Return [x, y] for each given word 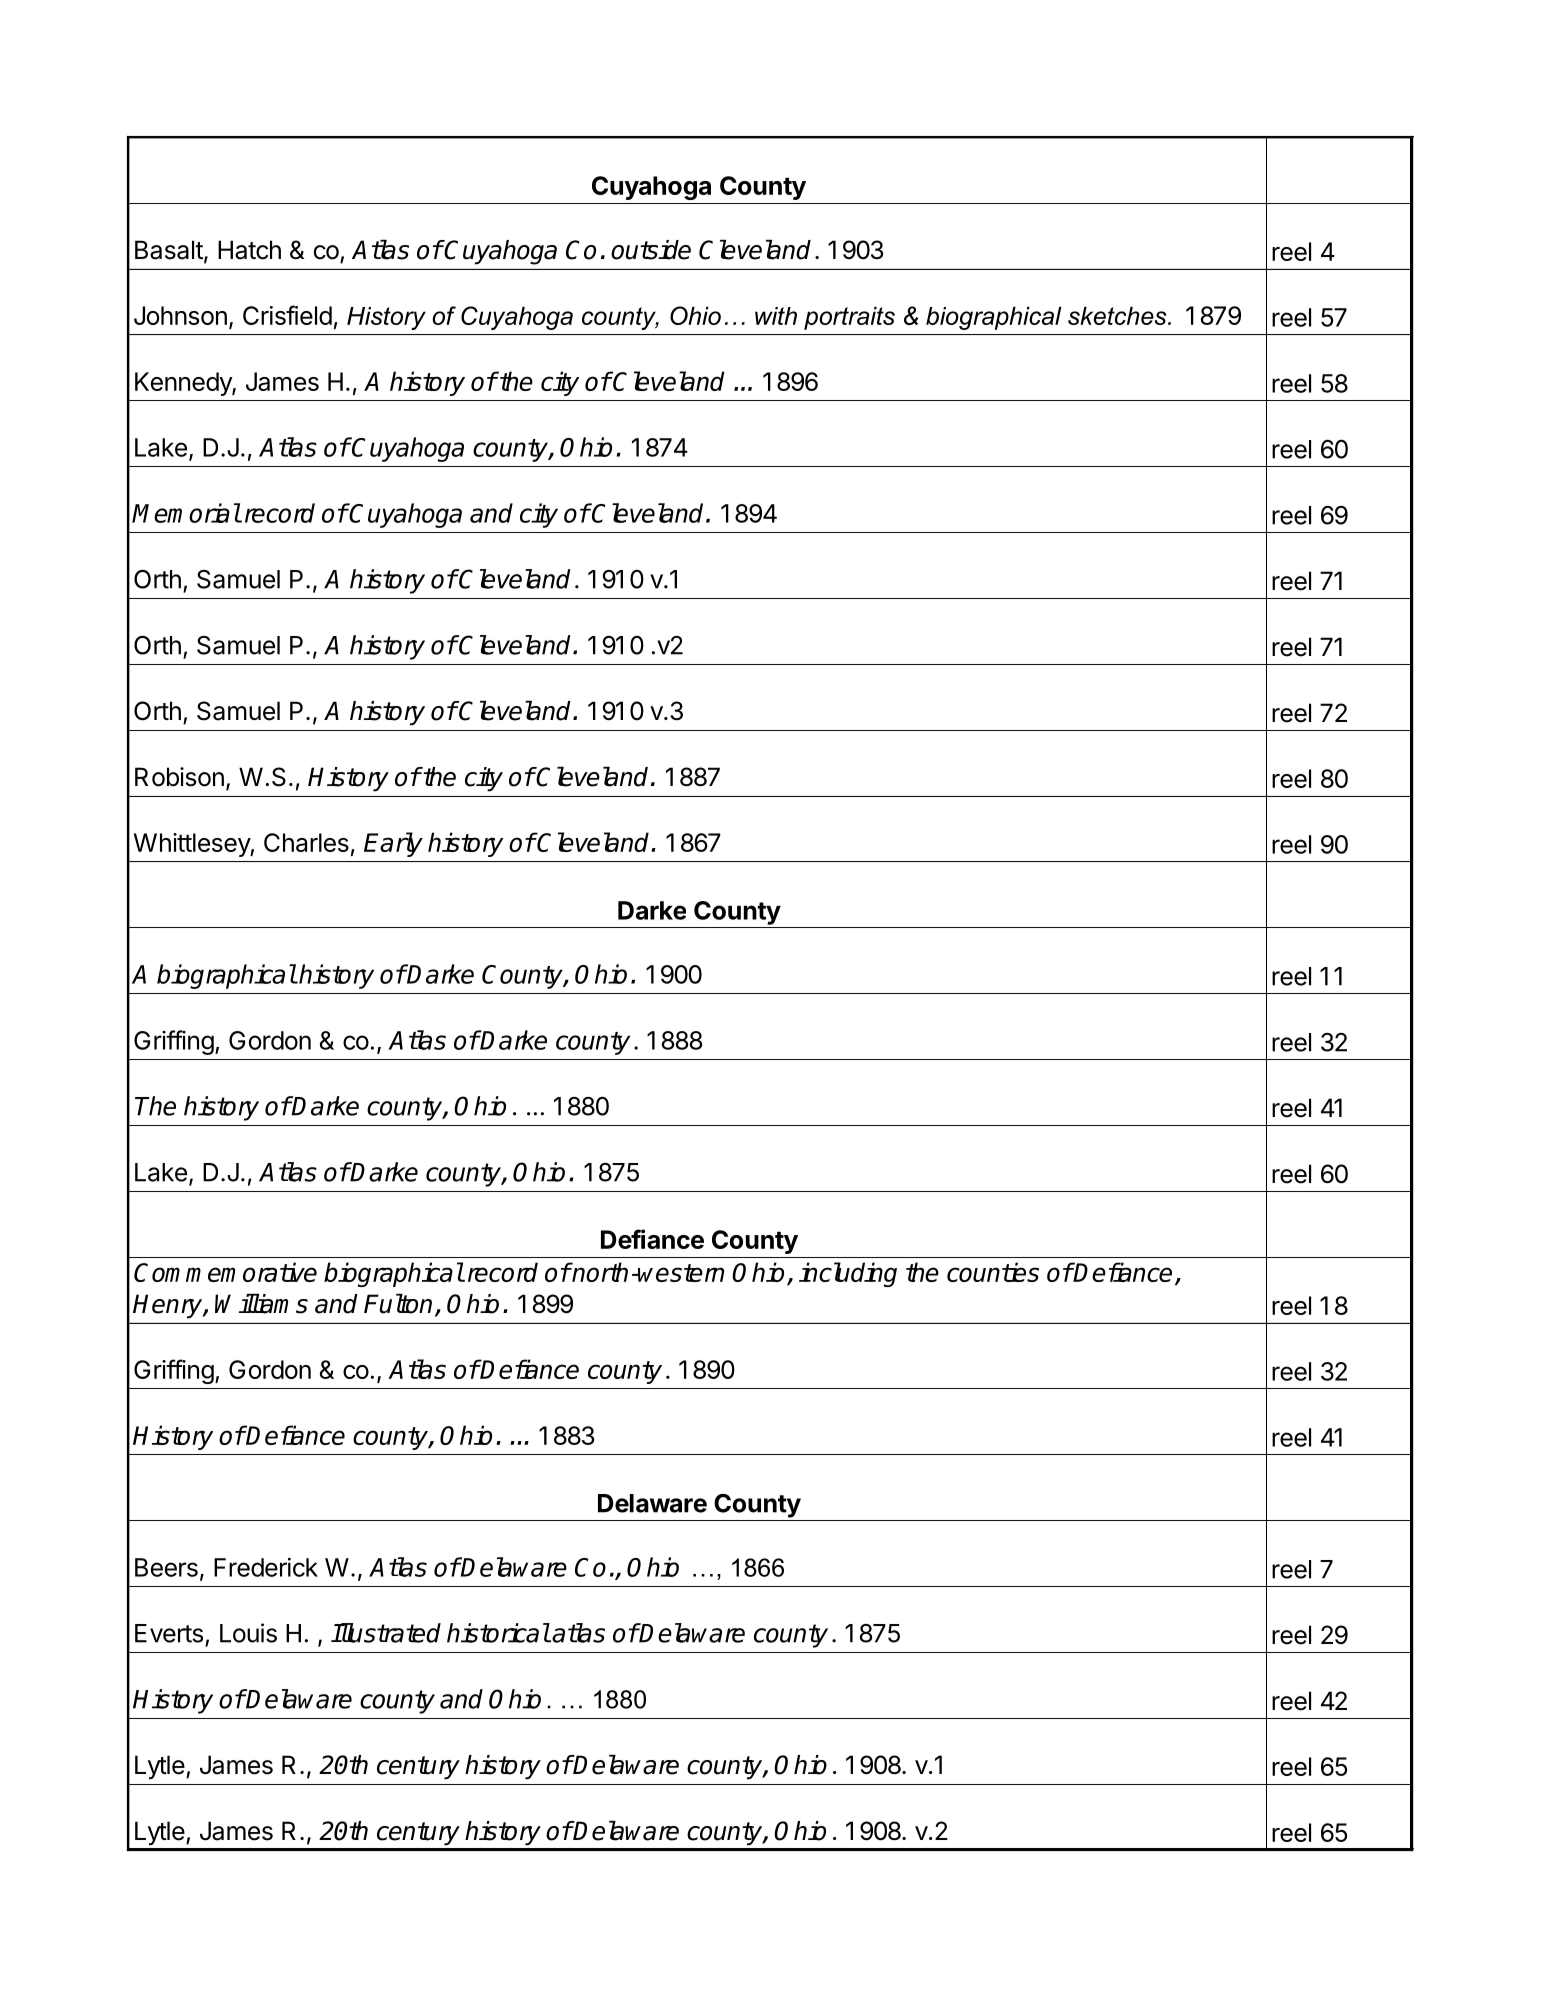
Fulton [398, 1304]
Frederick [266, 1567]
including [848, 1274]
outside [651, 250]
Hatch [249, 250]
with [776, 316]
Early [393, 844]
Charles [306, 842]
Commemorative [225, 1272]
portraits [849, 318]
